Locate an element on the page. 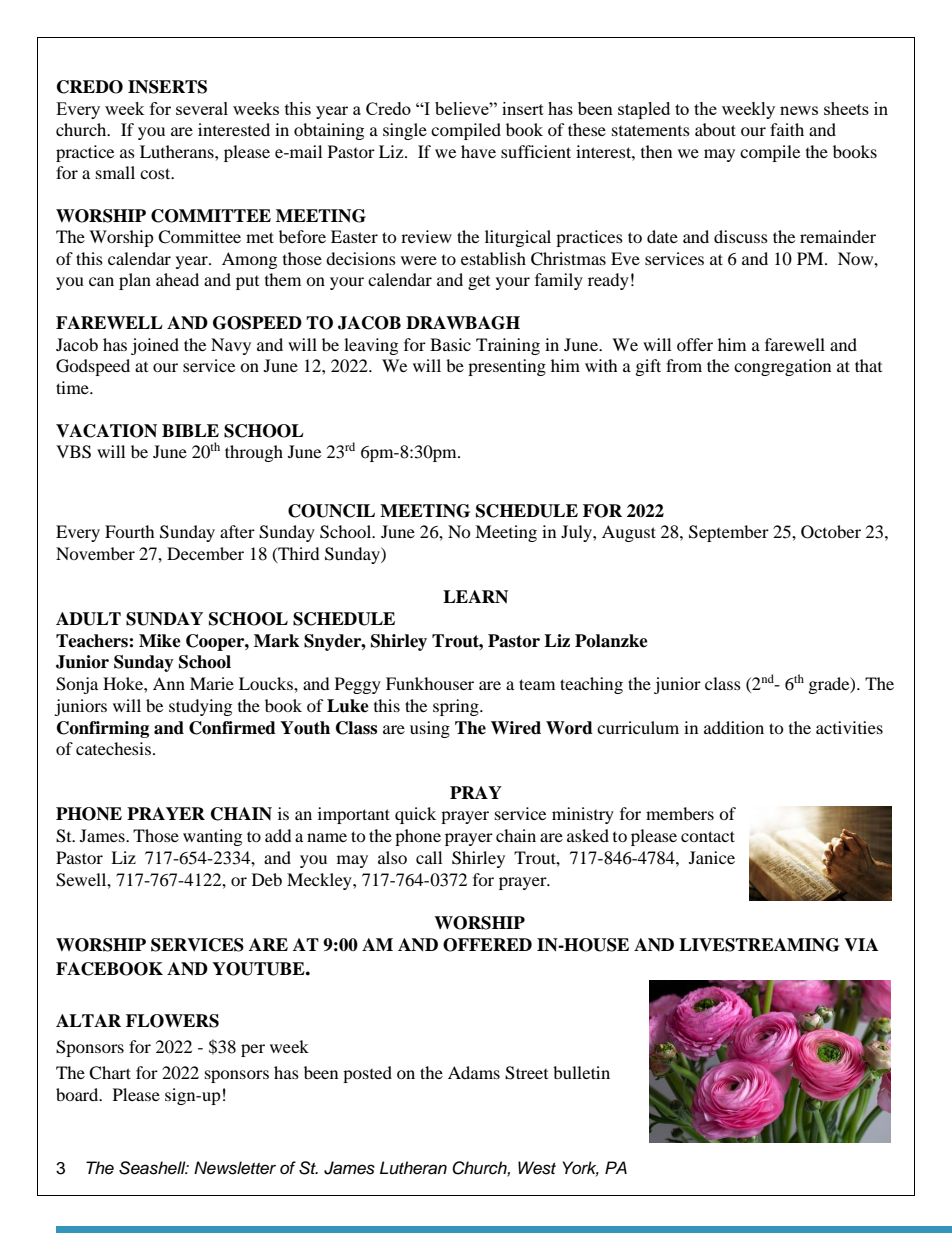 This image has width=952, height=1233. Mike is located at coordinates (160, 641).
